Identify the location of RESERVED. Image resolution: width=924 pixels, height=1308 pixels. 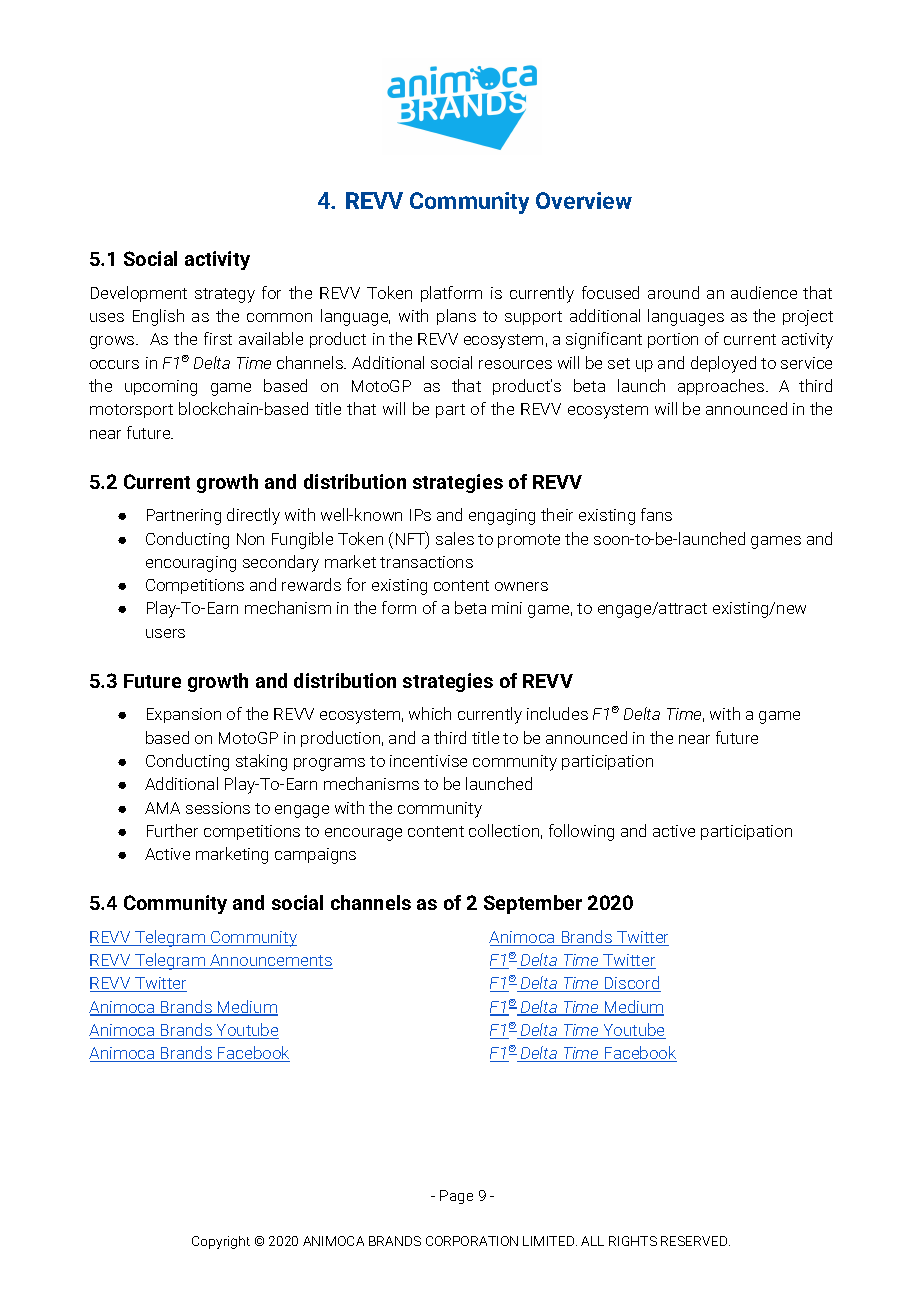
(694, 1241).
